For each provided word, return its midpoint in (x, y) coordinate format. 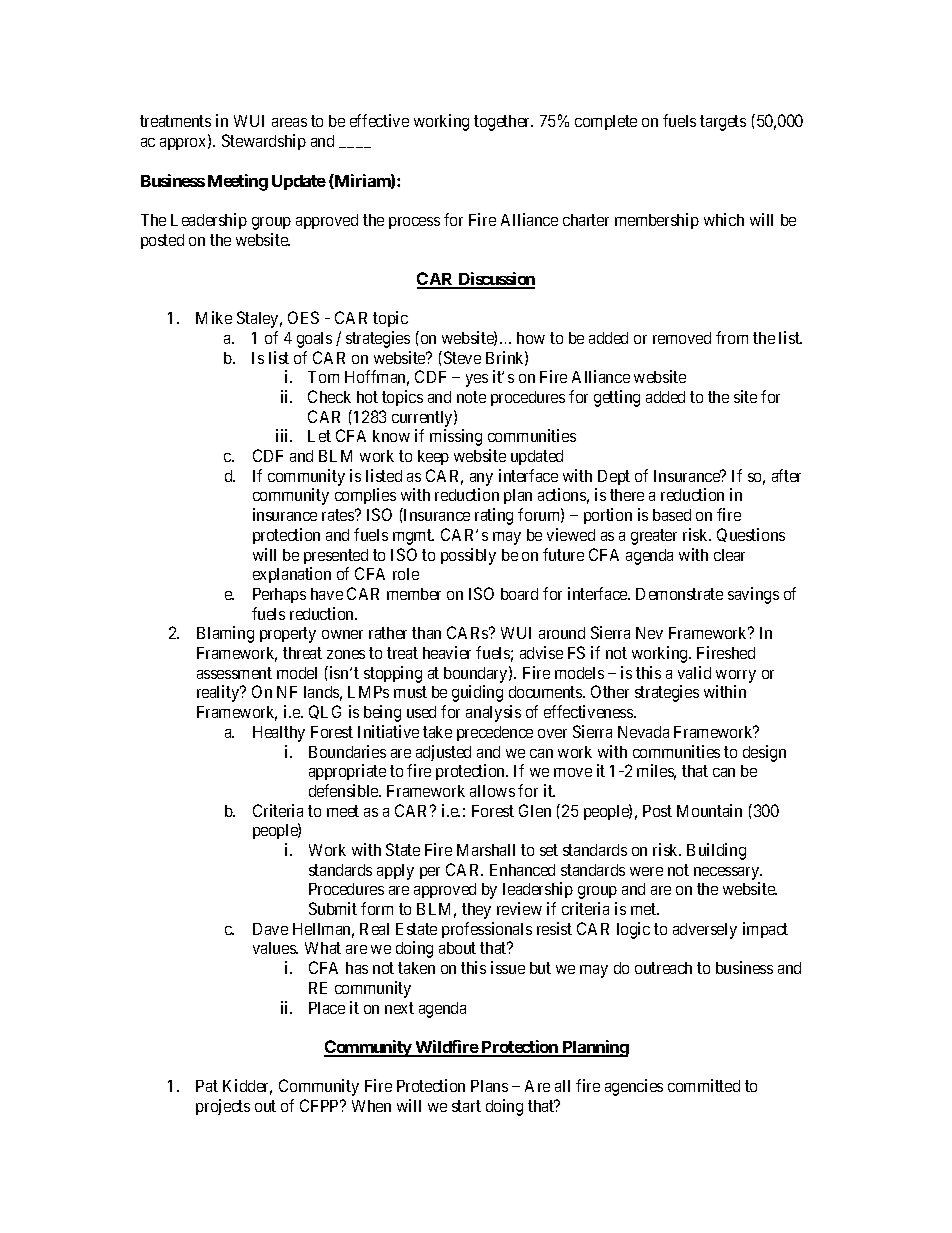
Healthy (279, 734)
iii (284, 435)
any (481, 481)
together (503, 123)
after (786, 475)
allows (492, 791)
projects (223, 1107)
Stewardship (264, 142)
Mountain (709, 810)
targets (723, 123)
